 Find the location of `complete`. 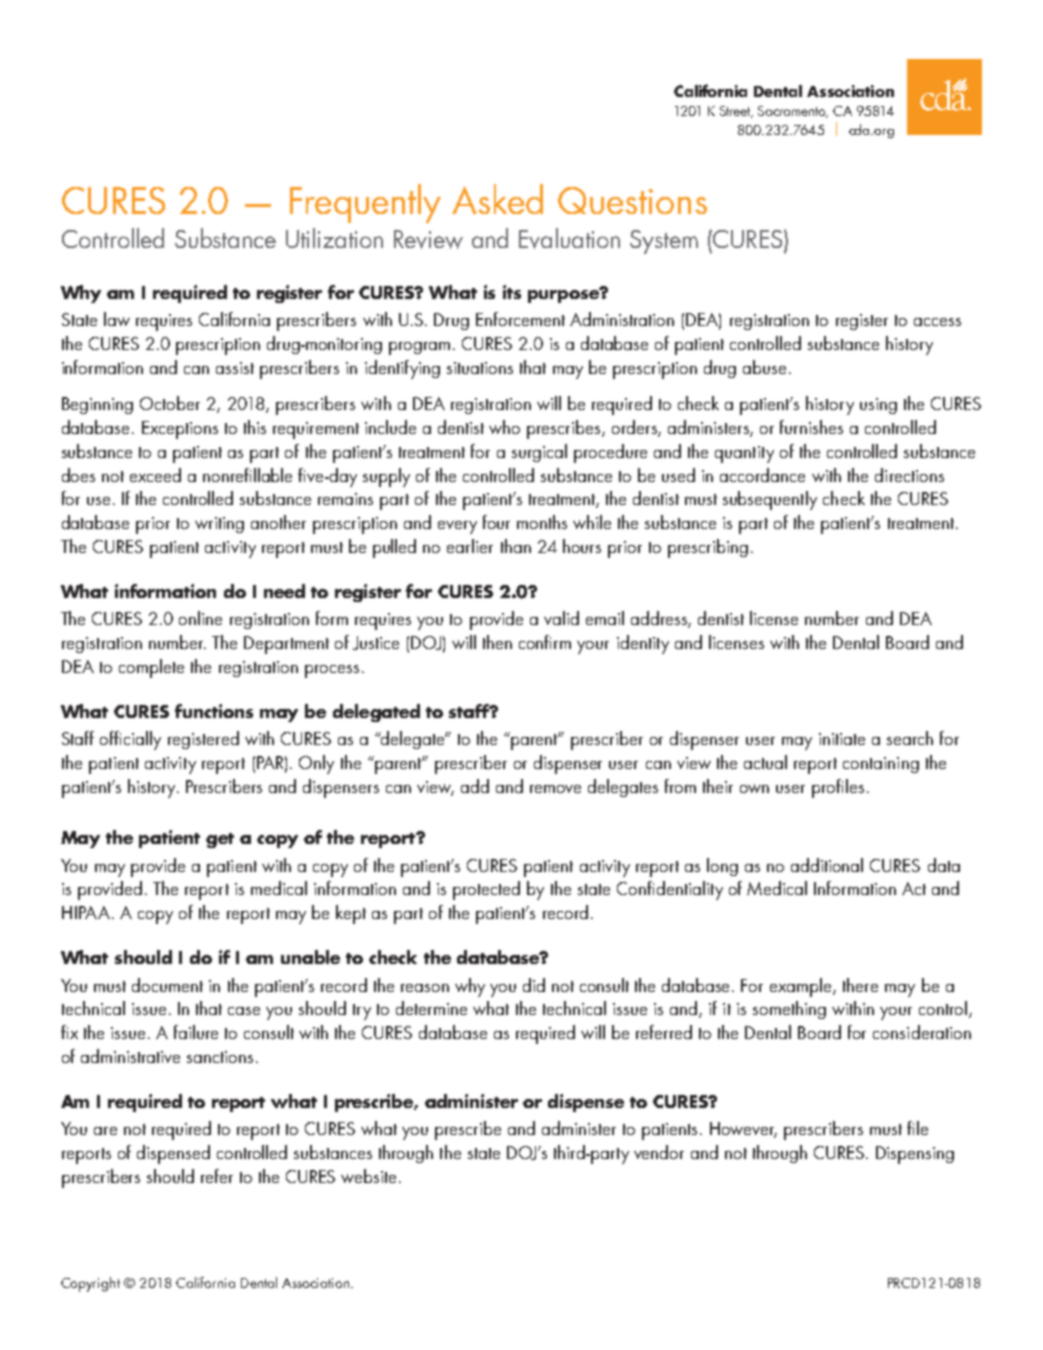

complete is located at coordinates (151, 668).
